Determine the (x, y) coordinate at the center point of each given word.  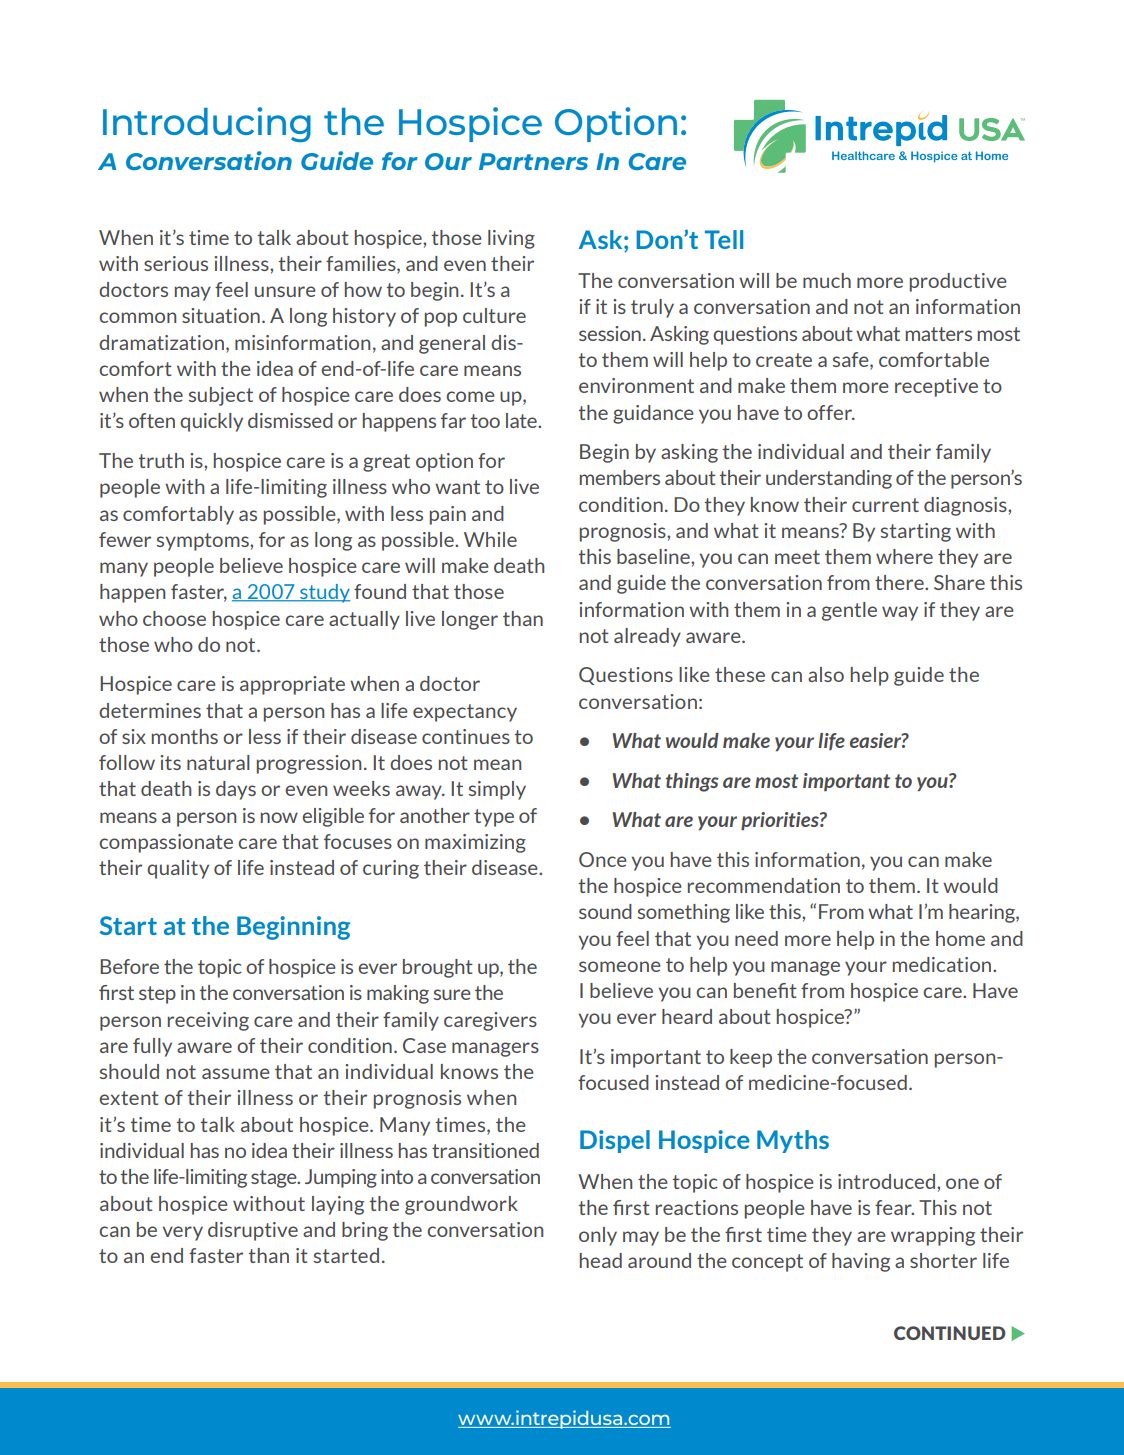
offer (830, 412)
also (826, 674)
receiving (208, 1021)
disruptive (253, 1231)
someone (620, 966)
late (522, 420)
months (185, 736)
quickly (211, 422)
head (601, 1260)
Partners (533, 161)
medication (943, 964)
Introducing (207, 125)
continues (466, 736)
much (827, 280)
